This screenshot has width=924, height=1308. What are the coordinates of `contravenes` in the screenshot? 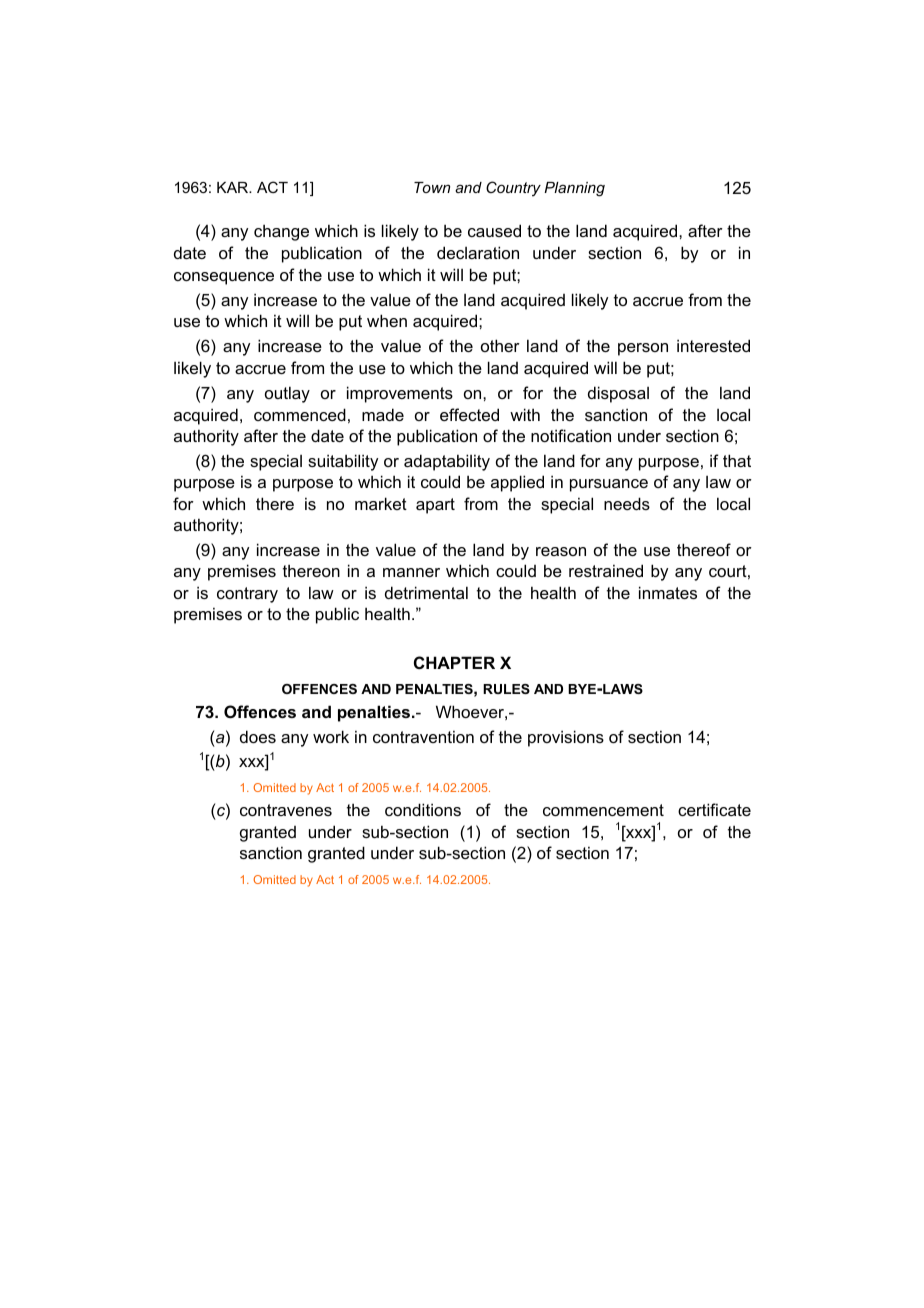 It's located at (286, 810).
